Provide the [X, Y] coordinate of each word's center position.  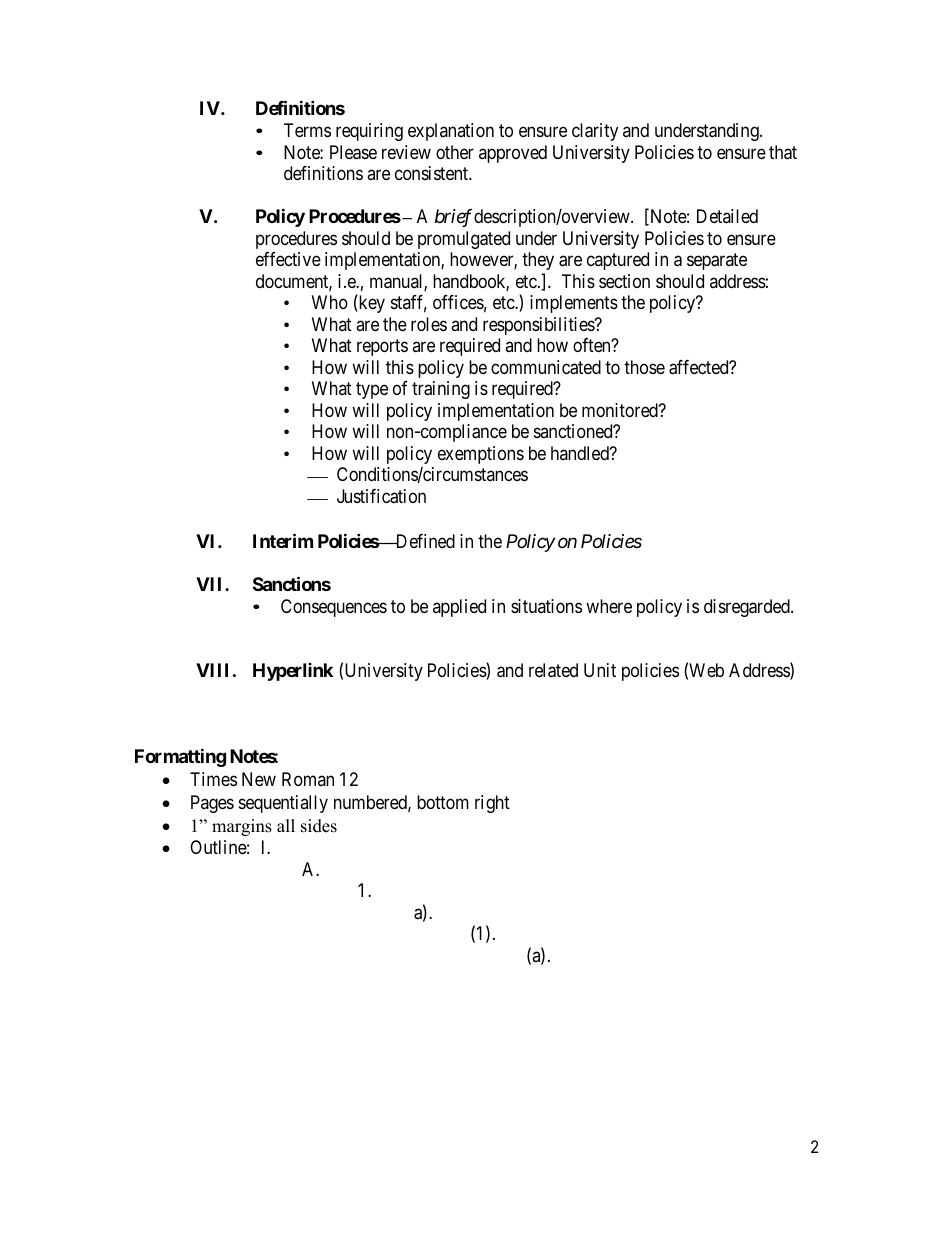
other [455, 152]
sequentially [283, 804]
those [644, 367]
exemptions [481, 455]
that [783, 152]
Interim [283, 540]
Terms [307, 130]
